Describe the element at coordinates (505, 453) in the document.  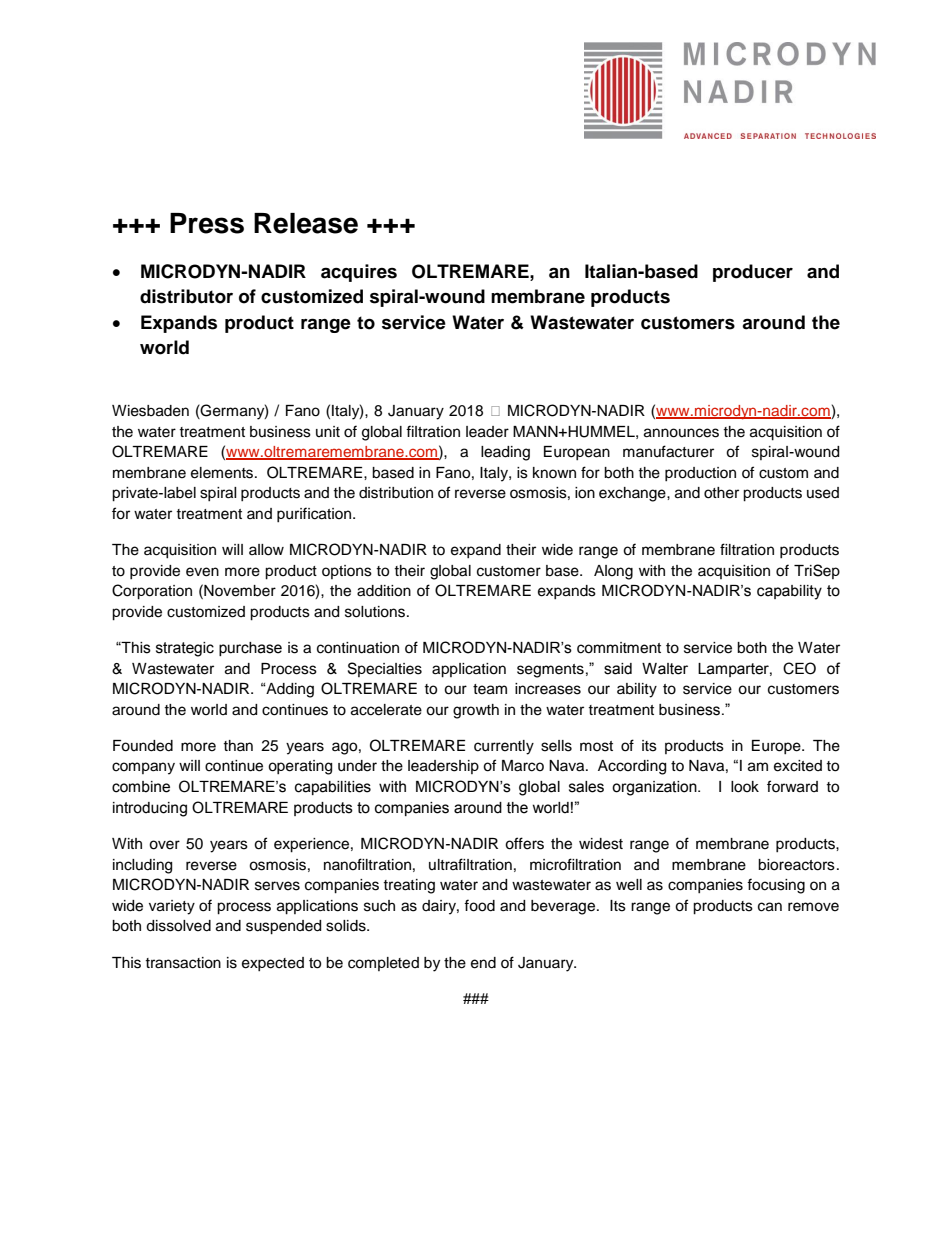
I see `leading` at that location.
